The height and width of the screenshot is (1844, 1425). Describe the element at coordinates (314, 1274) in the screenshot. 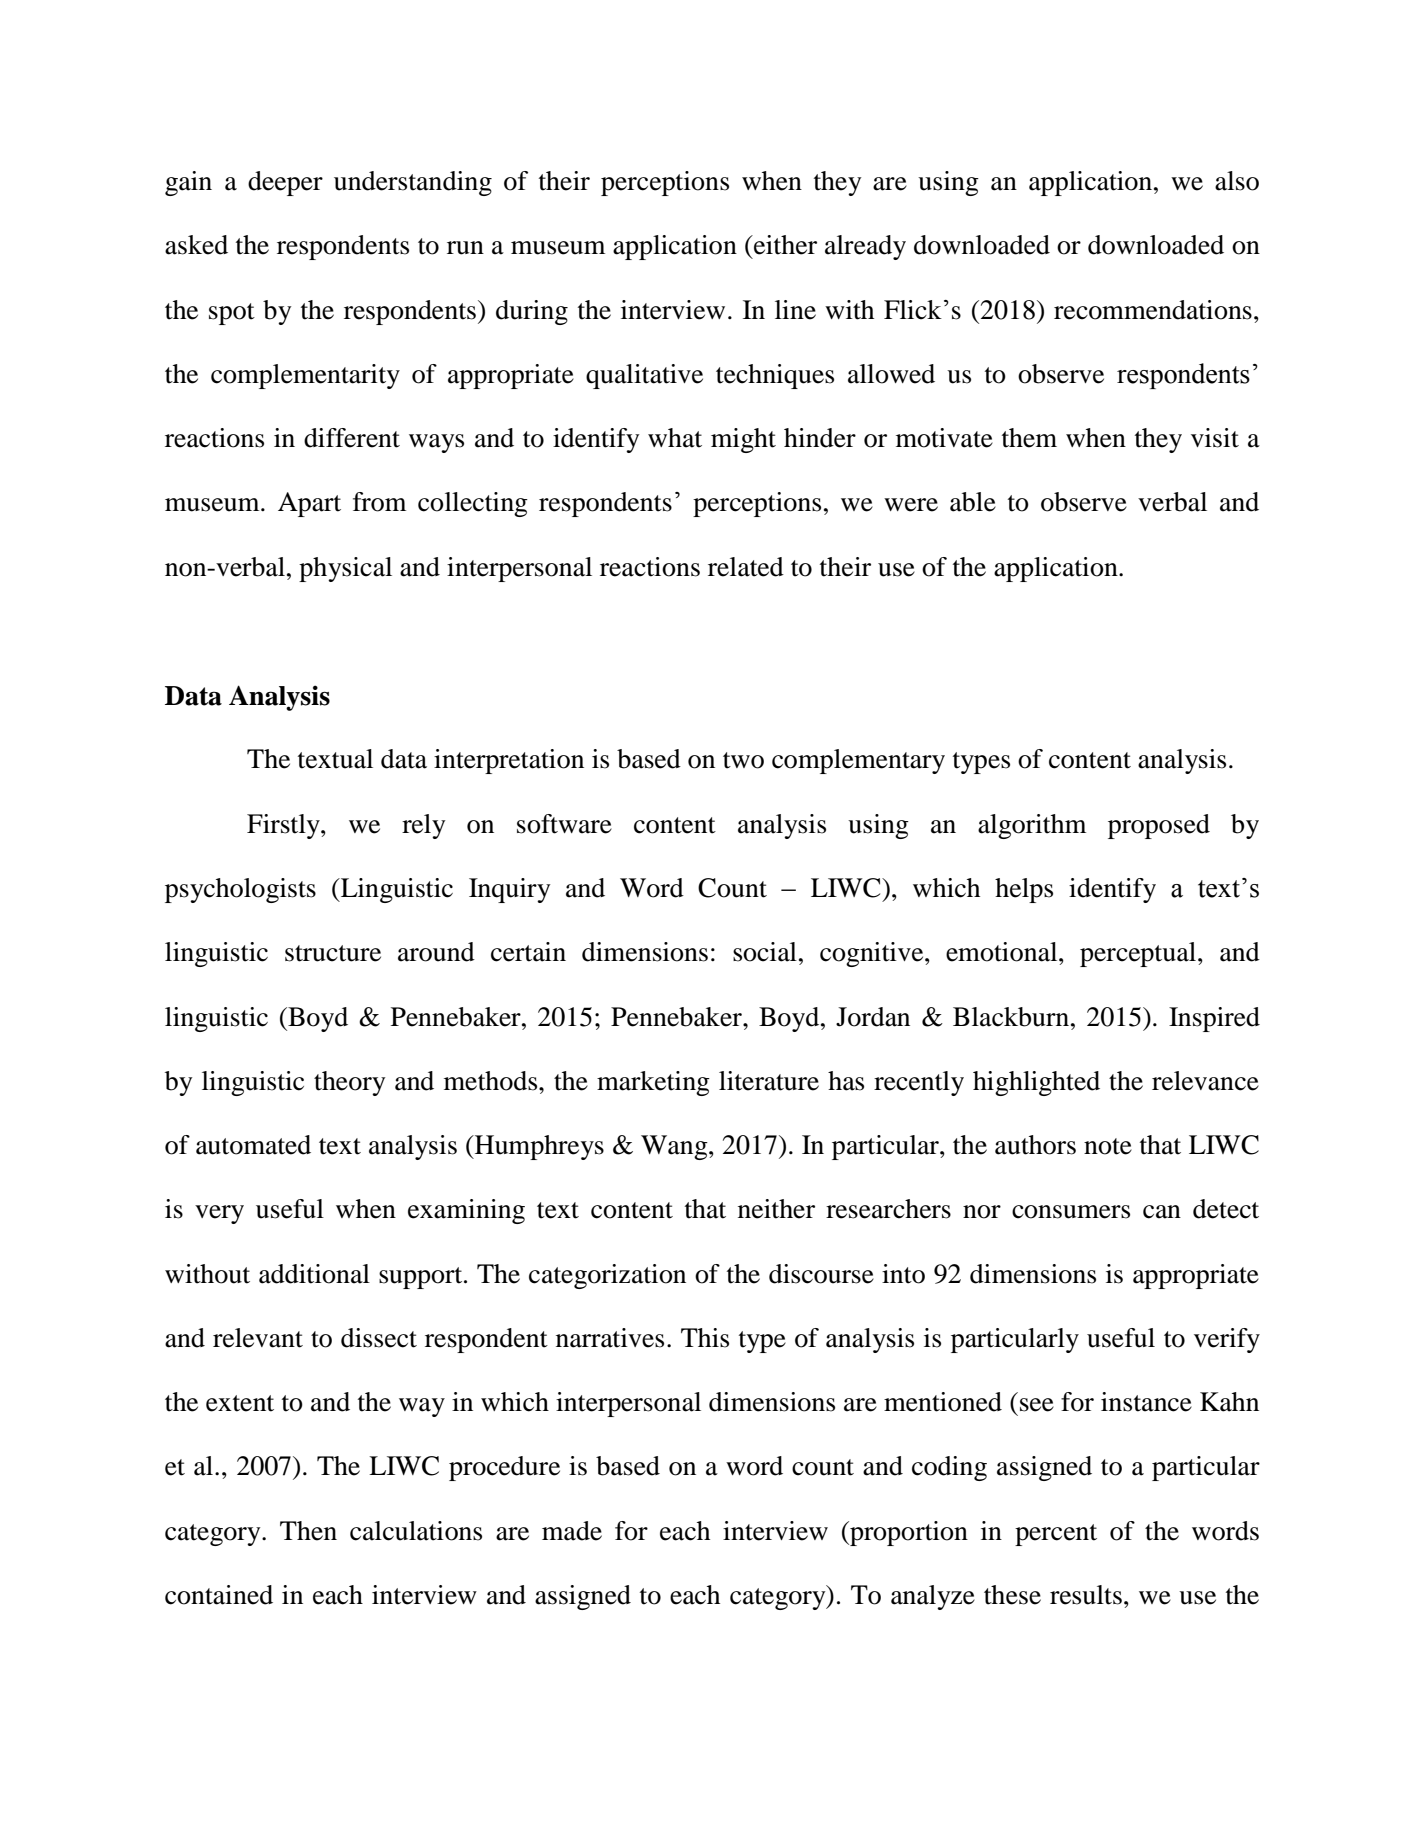

I see `additional` at that location.
